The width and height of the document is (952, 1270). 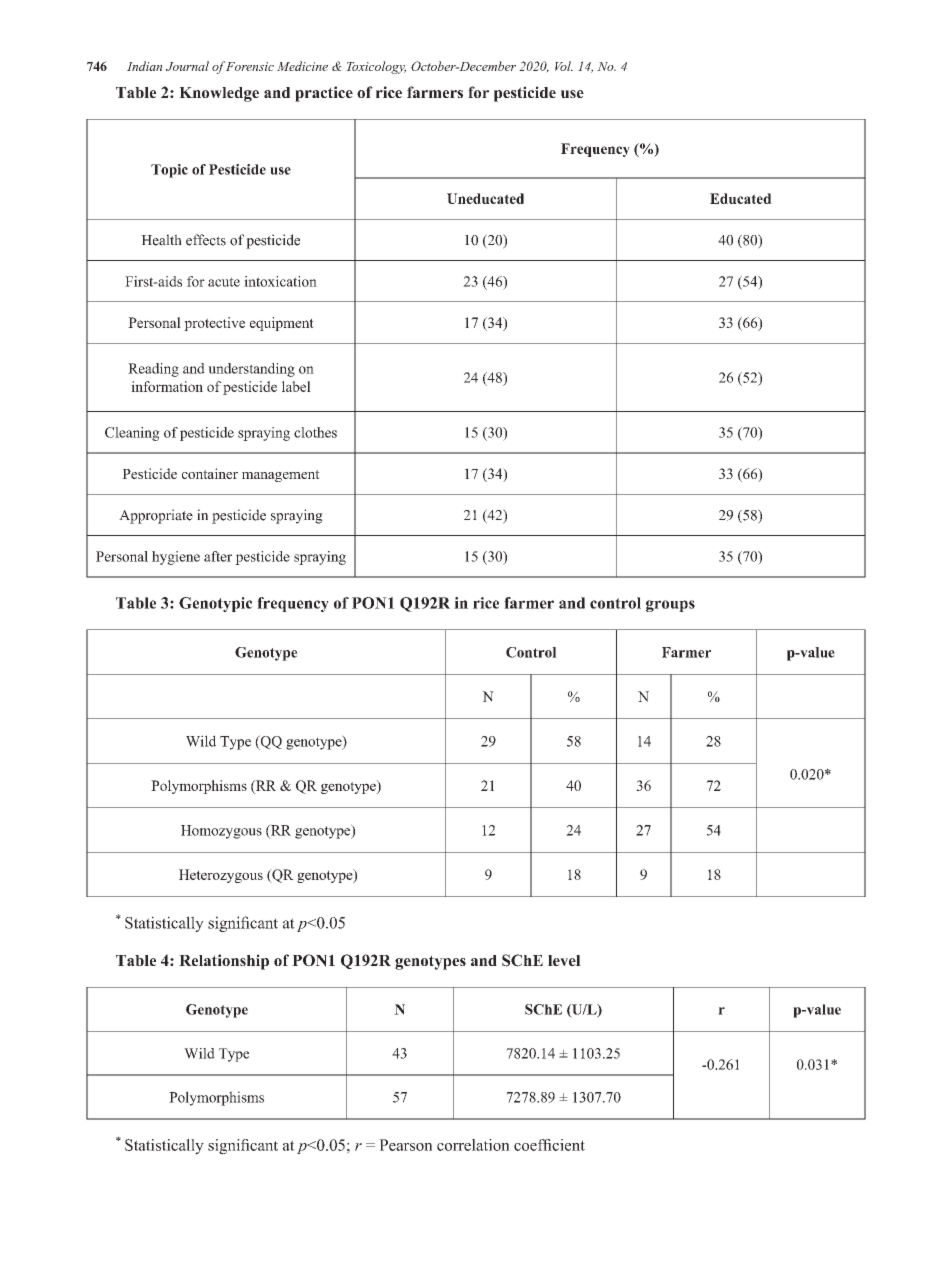 What do you see at coordinates (376, 67) in the document?
I see `Toxicology` at bounding box center [376, 67].
